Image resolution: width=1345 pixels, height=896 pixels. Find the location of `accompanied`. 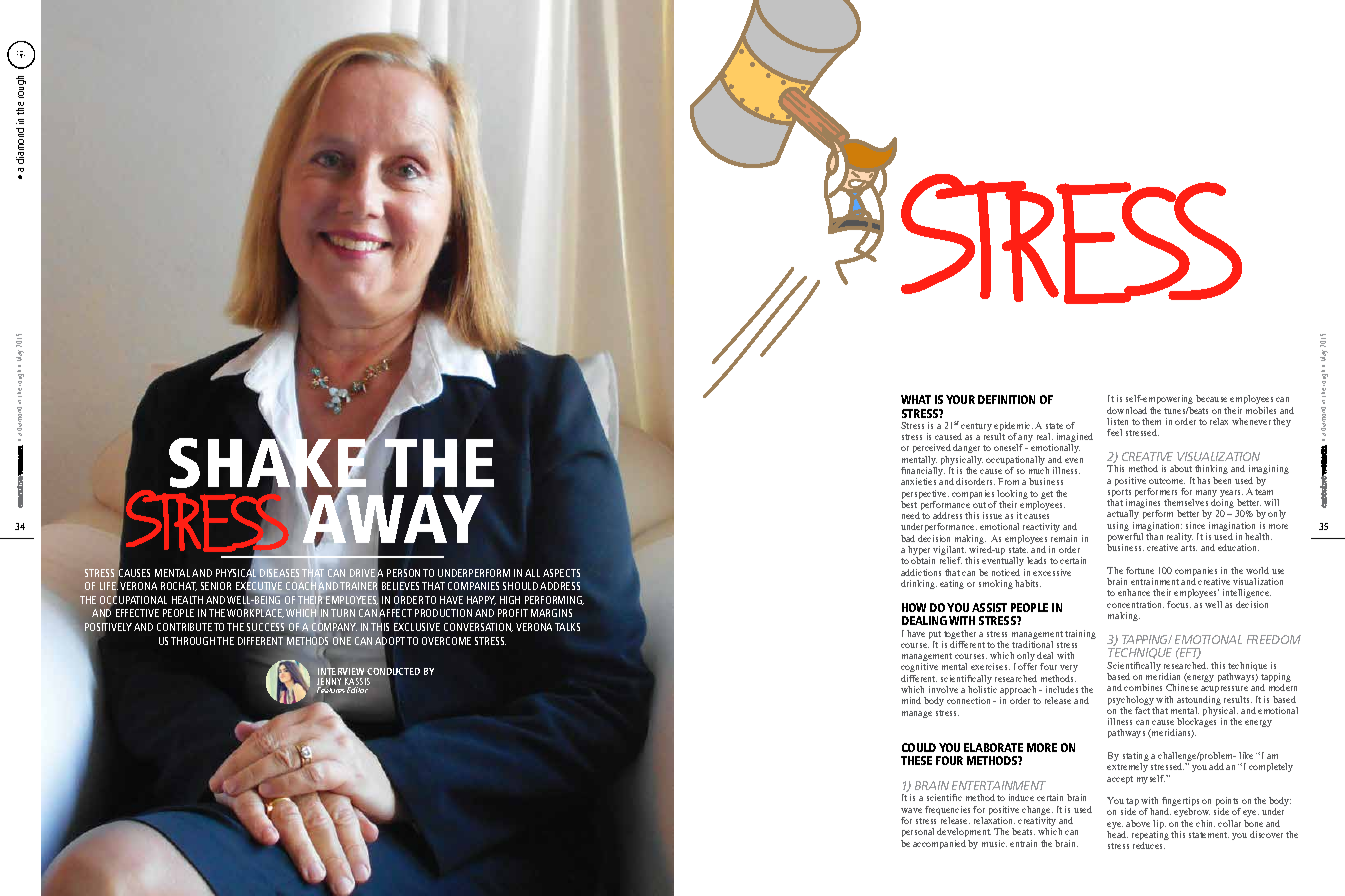

accompanied is located at coordinates (939, 844).
